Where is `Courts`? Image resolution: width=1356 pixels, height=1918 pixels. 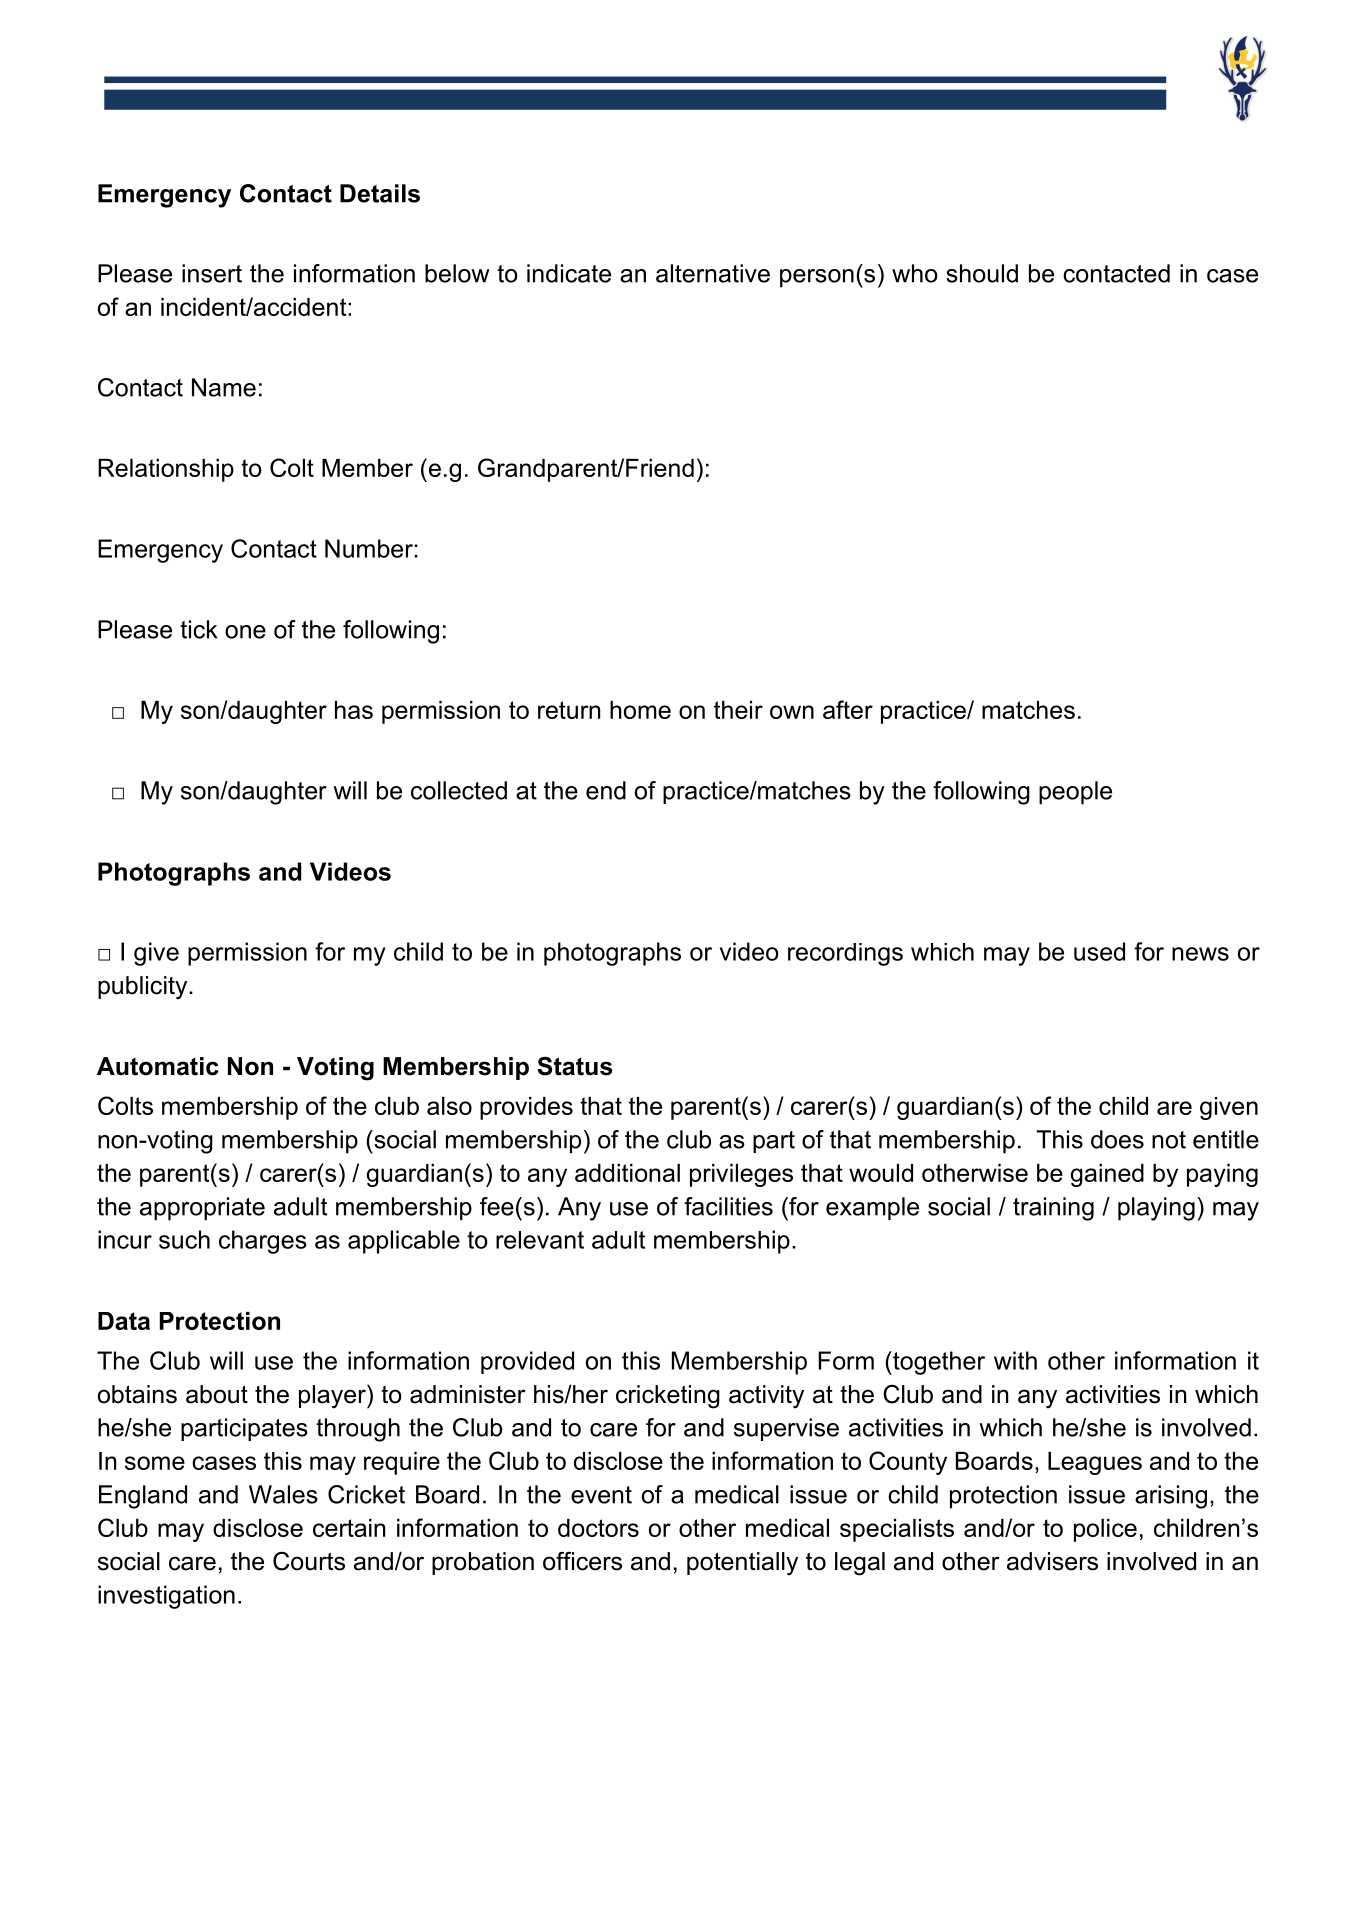
Courts is located at coordinates (309, 1561).
